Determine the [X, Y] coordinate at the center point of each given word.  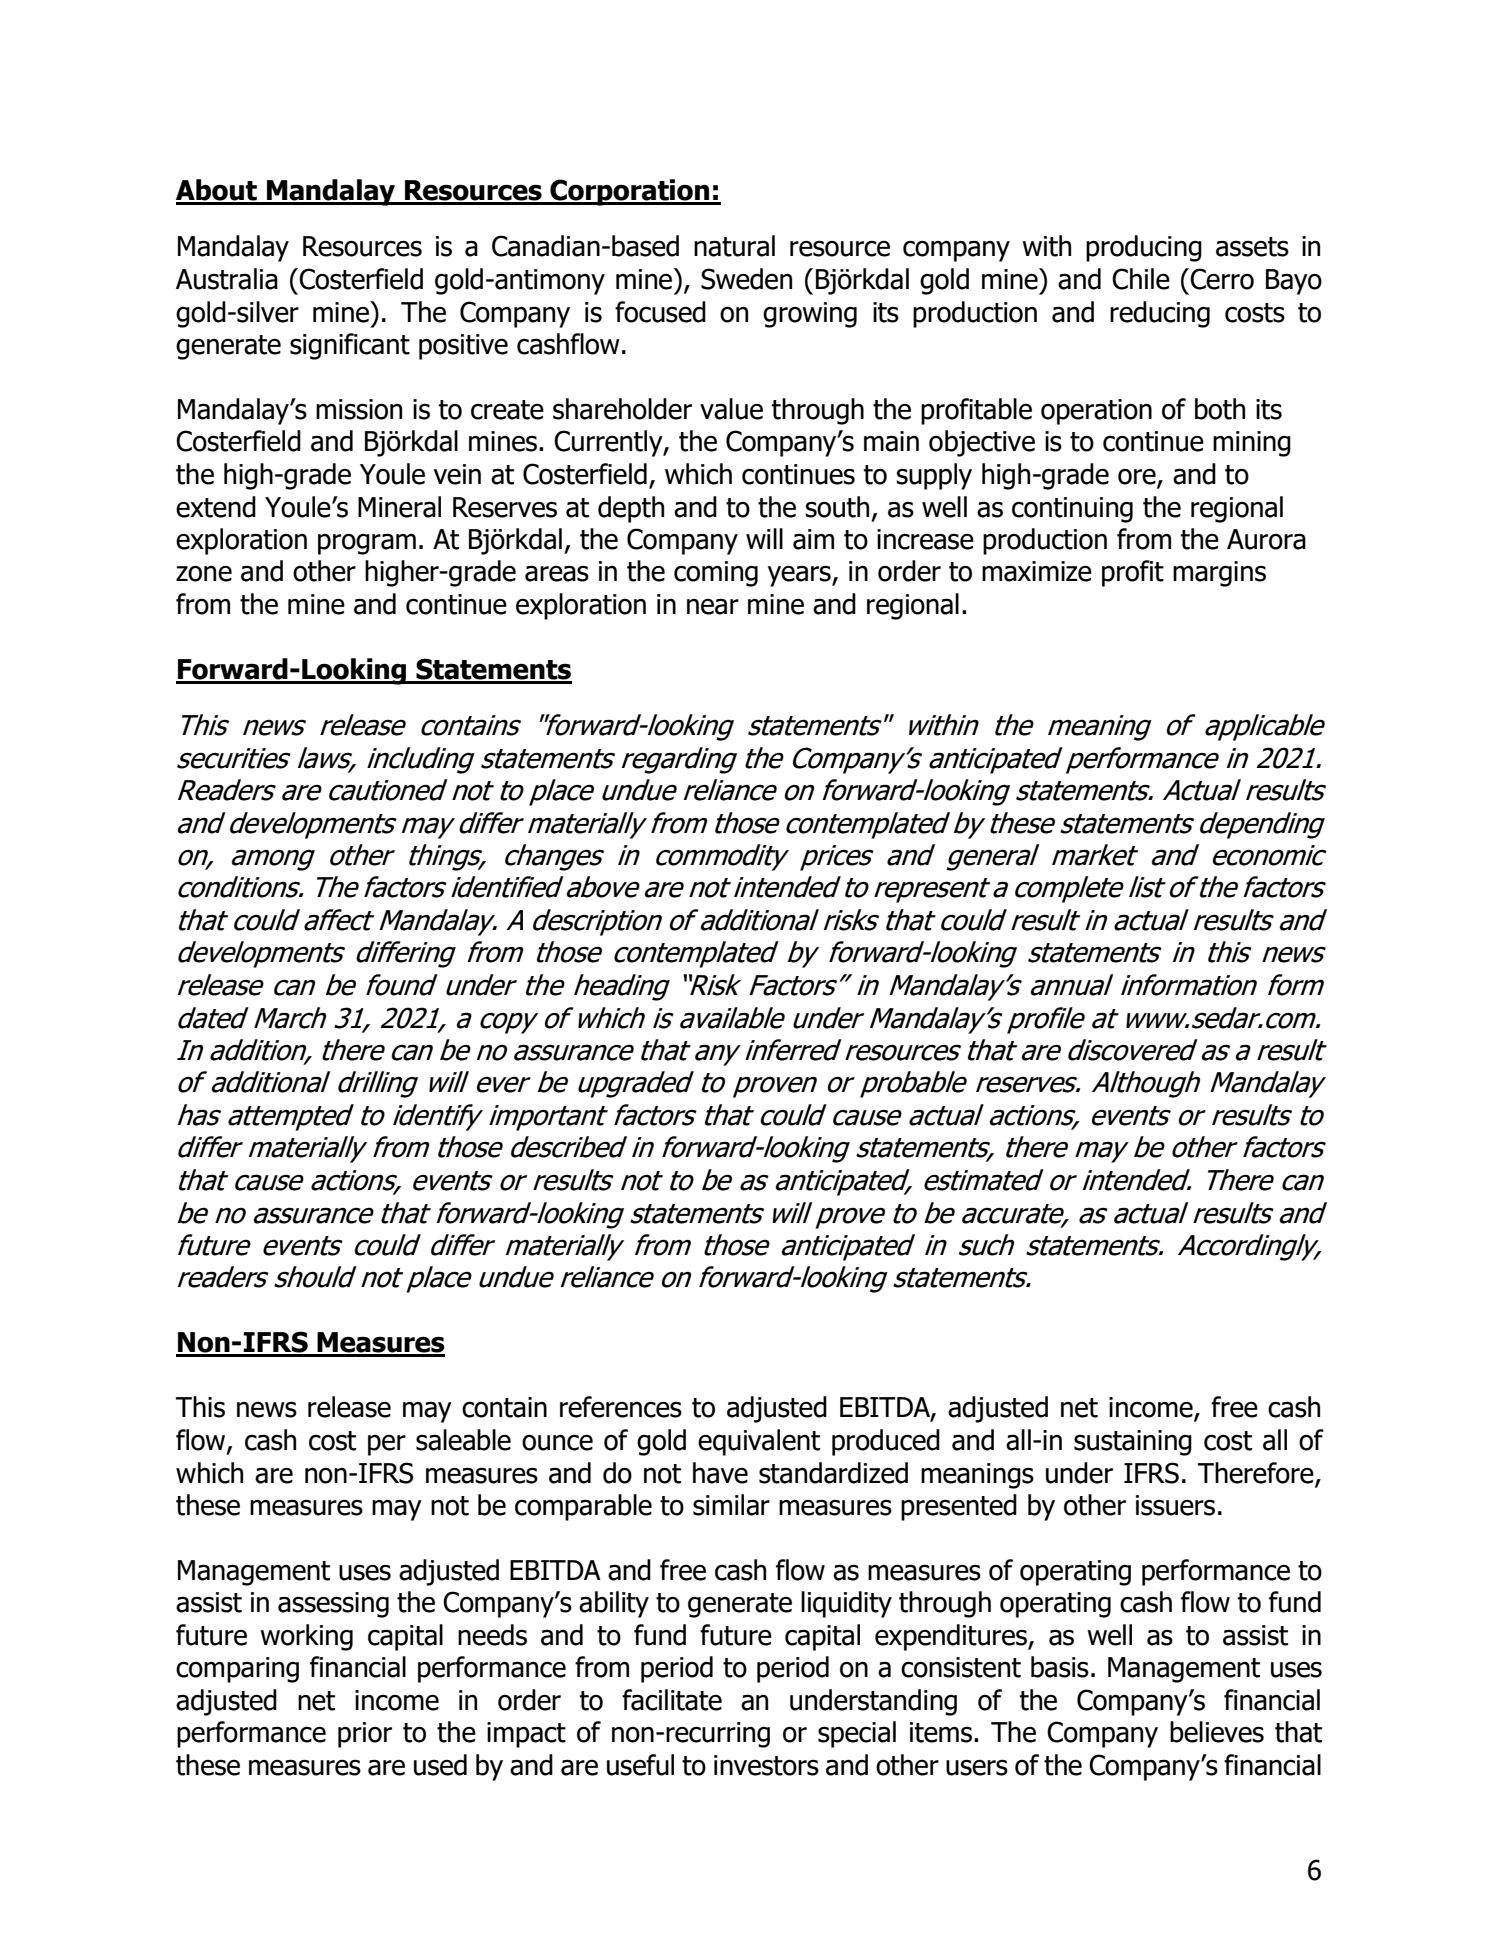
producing [1144, 248]
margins [1219, 574]
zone [204, 574]
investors [766, 1765]
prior [365, 1735]
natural [734, 246]
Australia [227, 279]
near [713, 607]
